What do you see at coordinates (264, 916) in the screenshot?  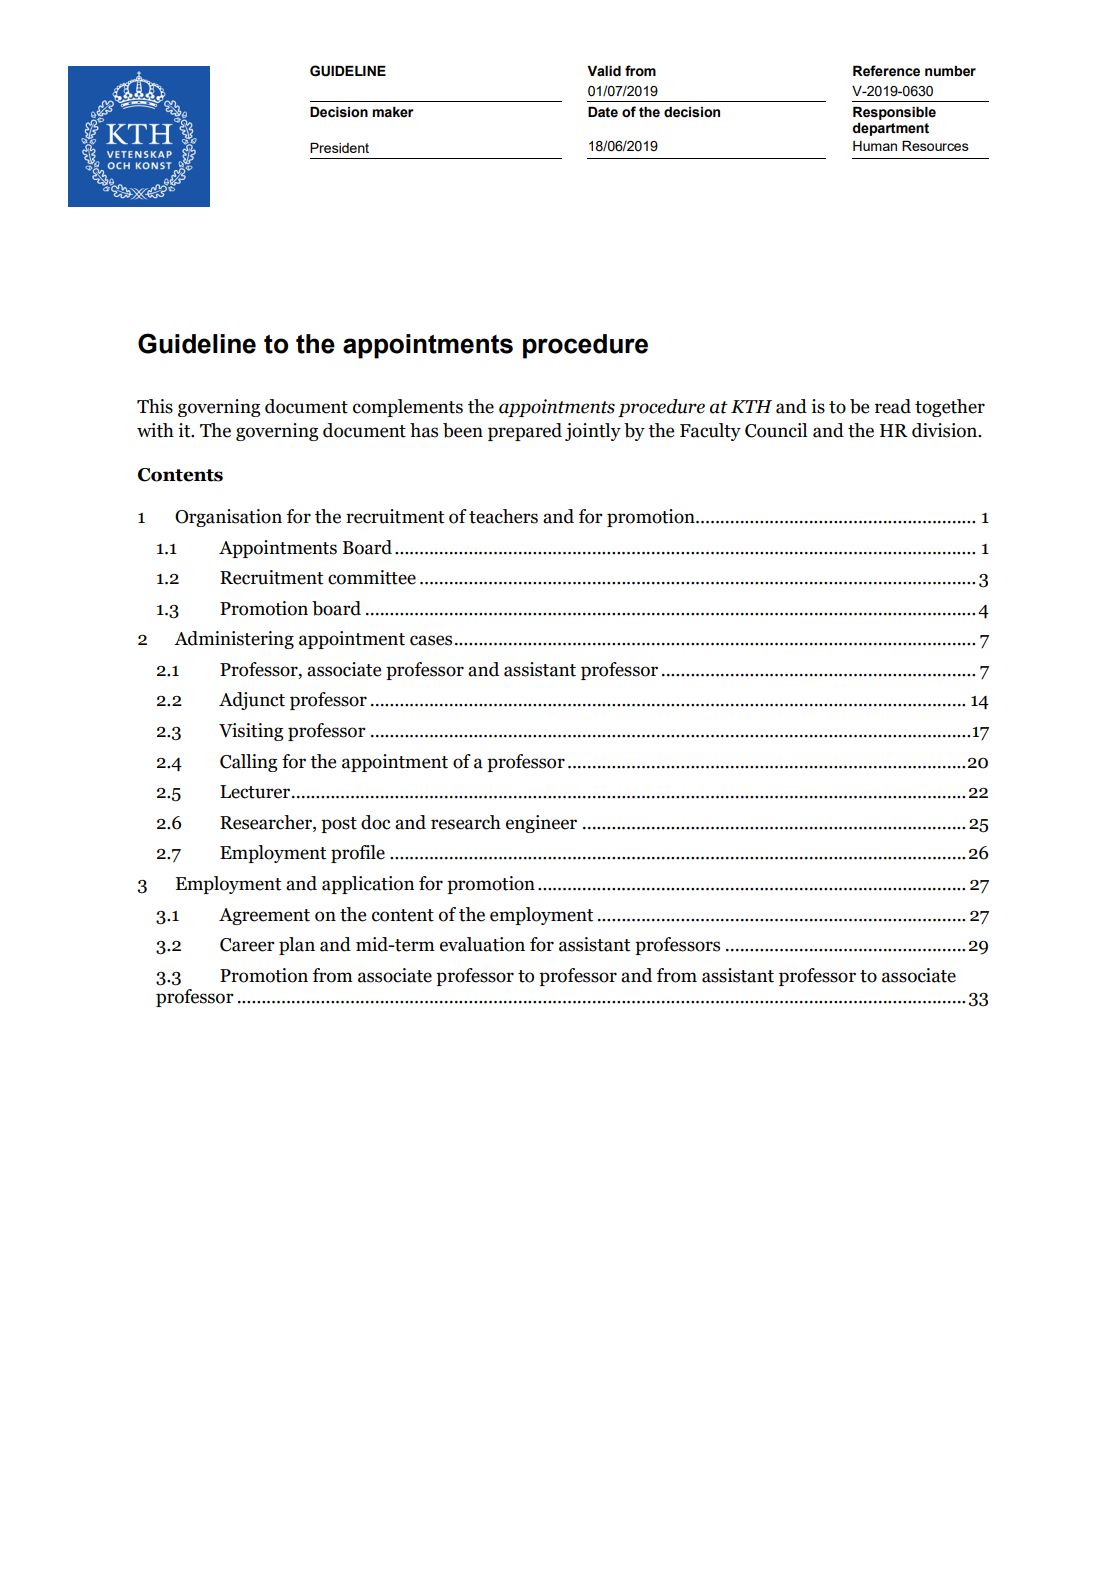 I see `Agreement` at bounding box center [264, 916].
